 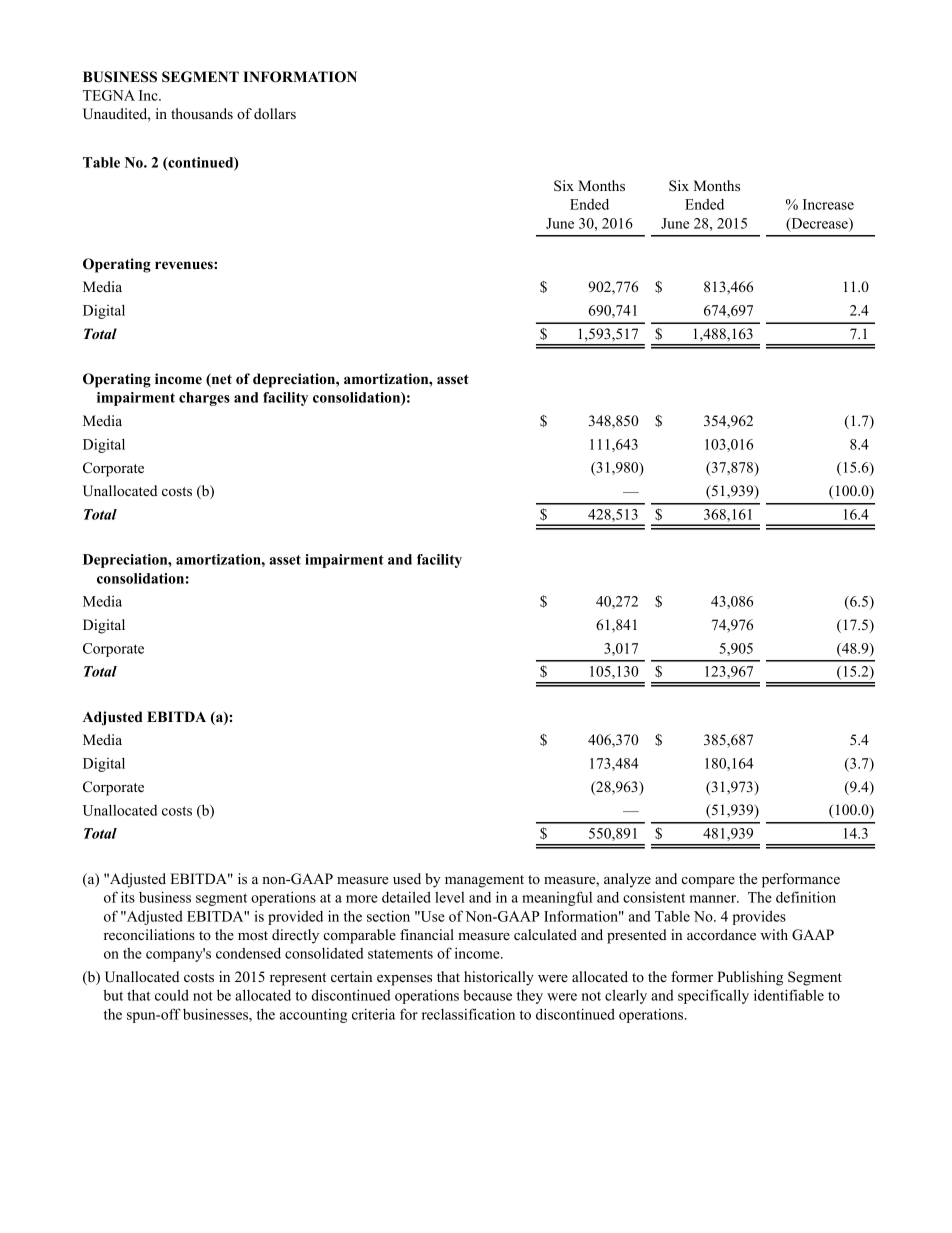 I want to click on dollars, so click(x=275, y=113).
